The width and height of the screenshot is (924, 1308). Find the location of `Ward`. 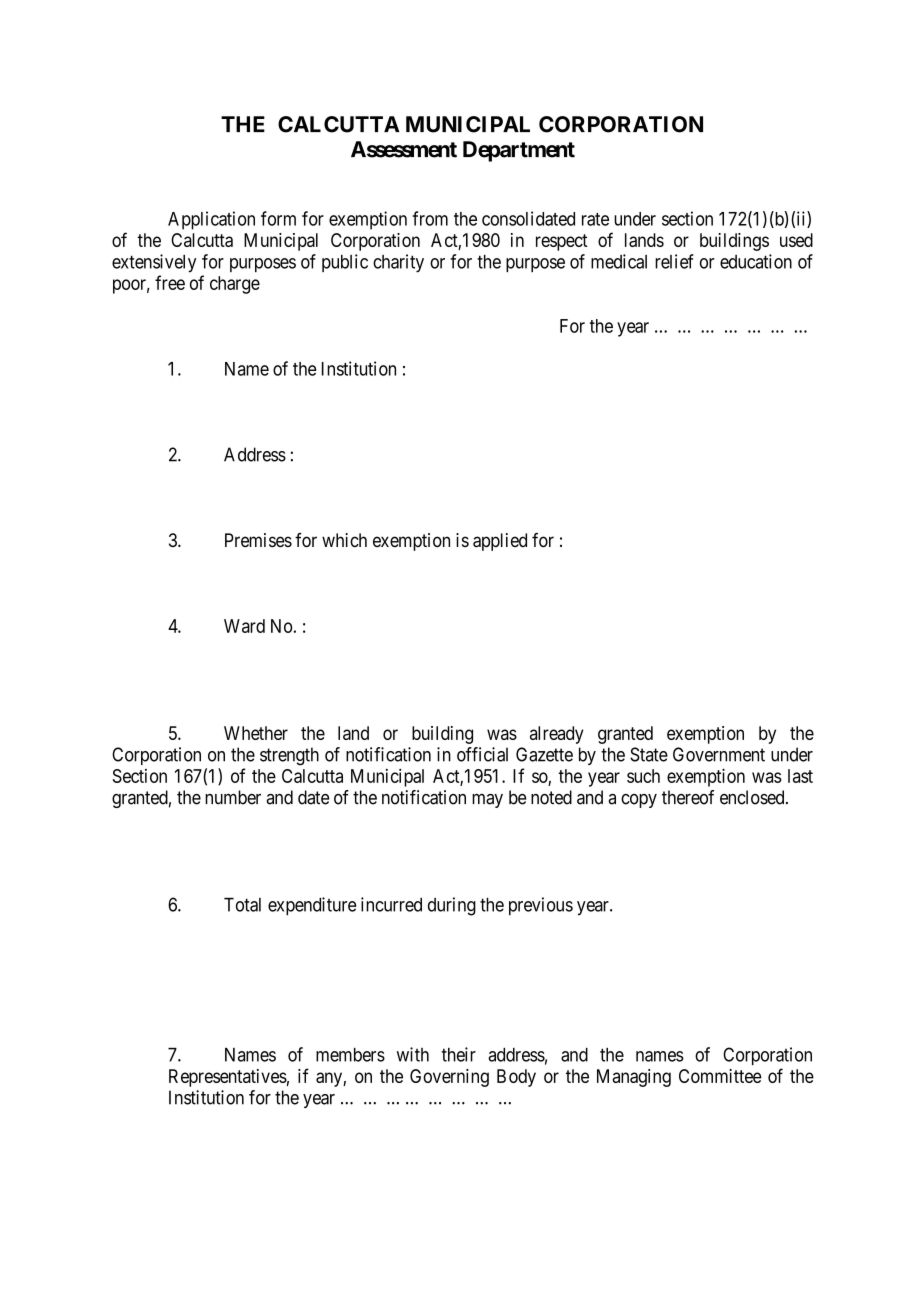

Ward is located at coordinates (244, 626).
